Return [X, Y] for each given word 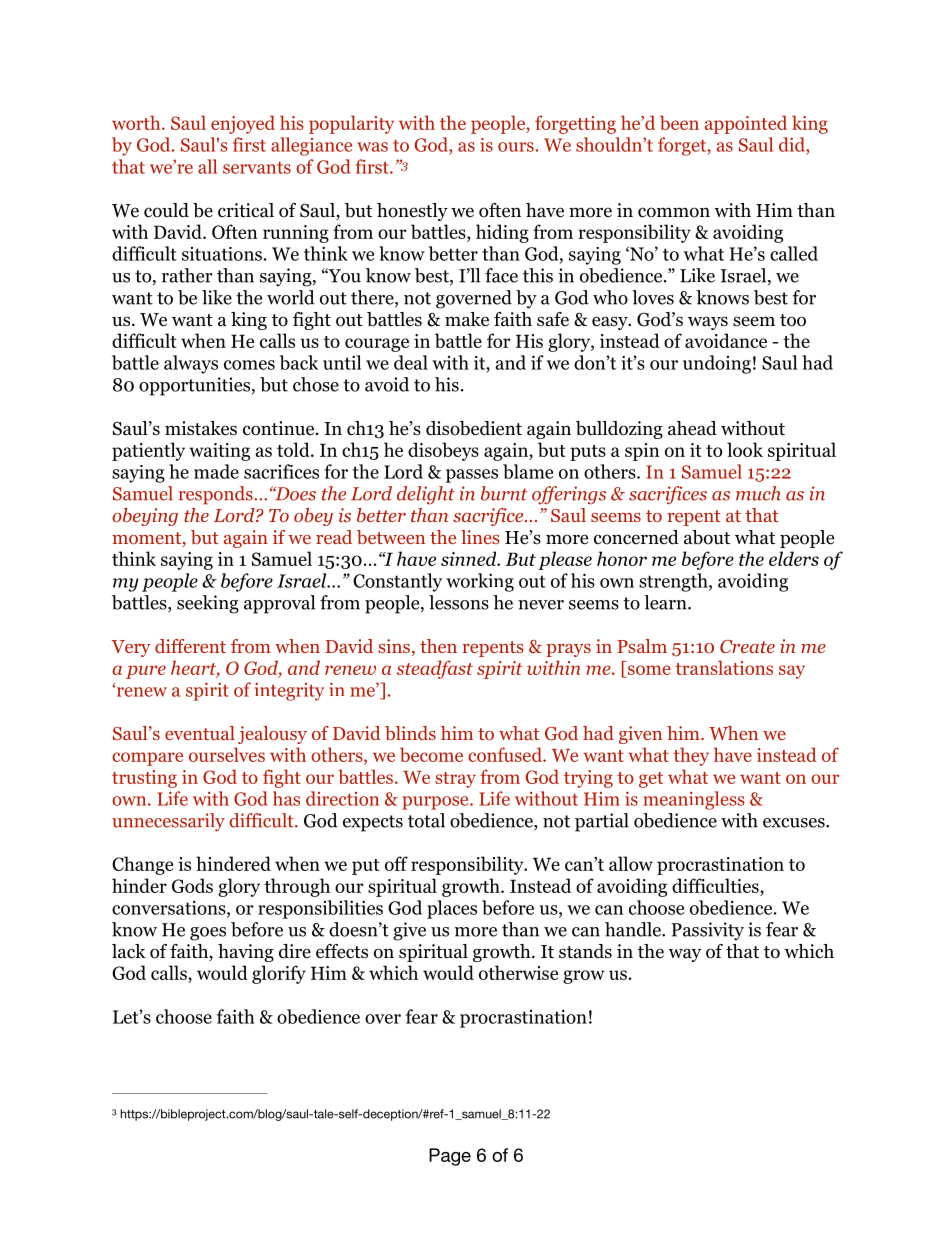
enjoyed [243, 124]
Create [747, 647]
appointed [746, 124]
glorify [279, 974]
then [438, 646]
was [372, 147]
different [190, 646]
